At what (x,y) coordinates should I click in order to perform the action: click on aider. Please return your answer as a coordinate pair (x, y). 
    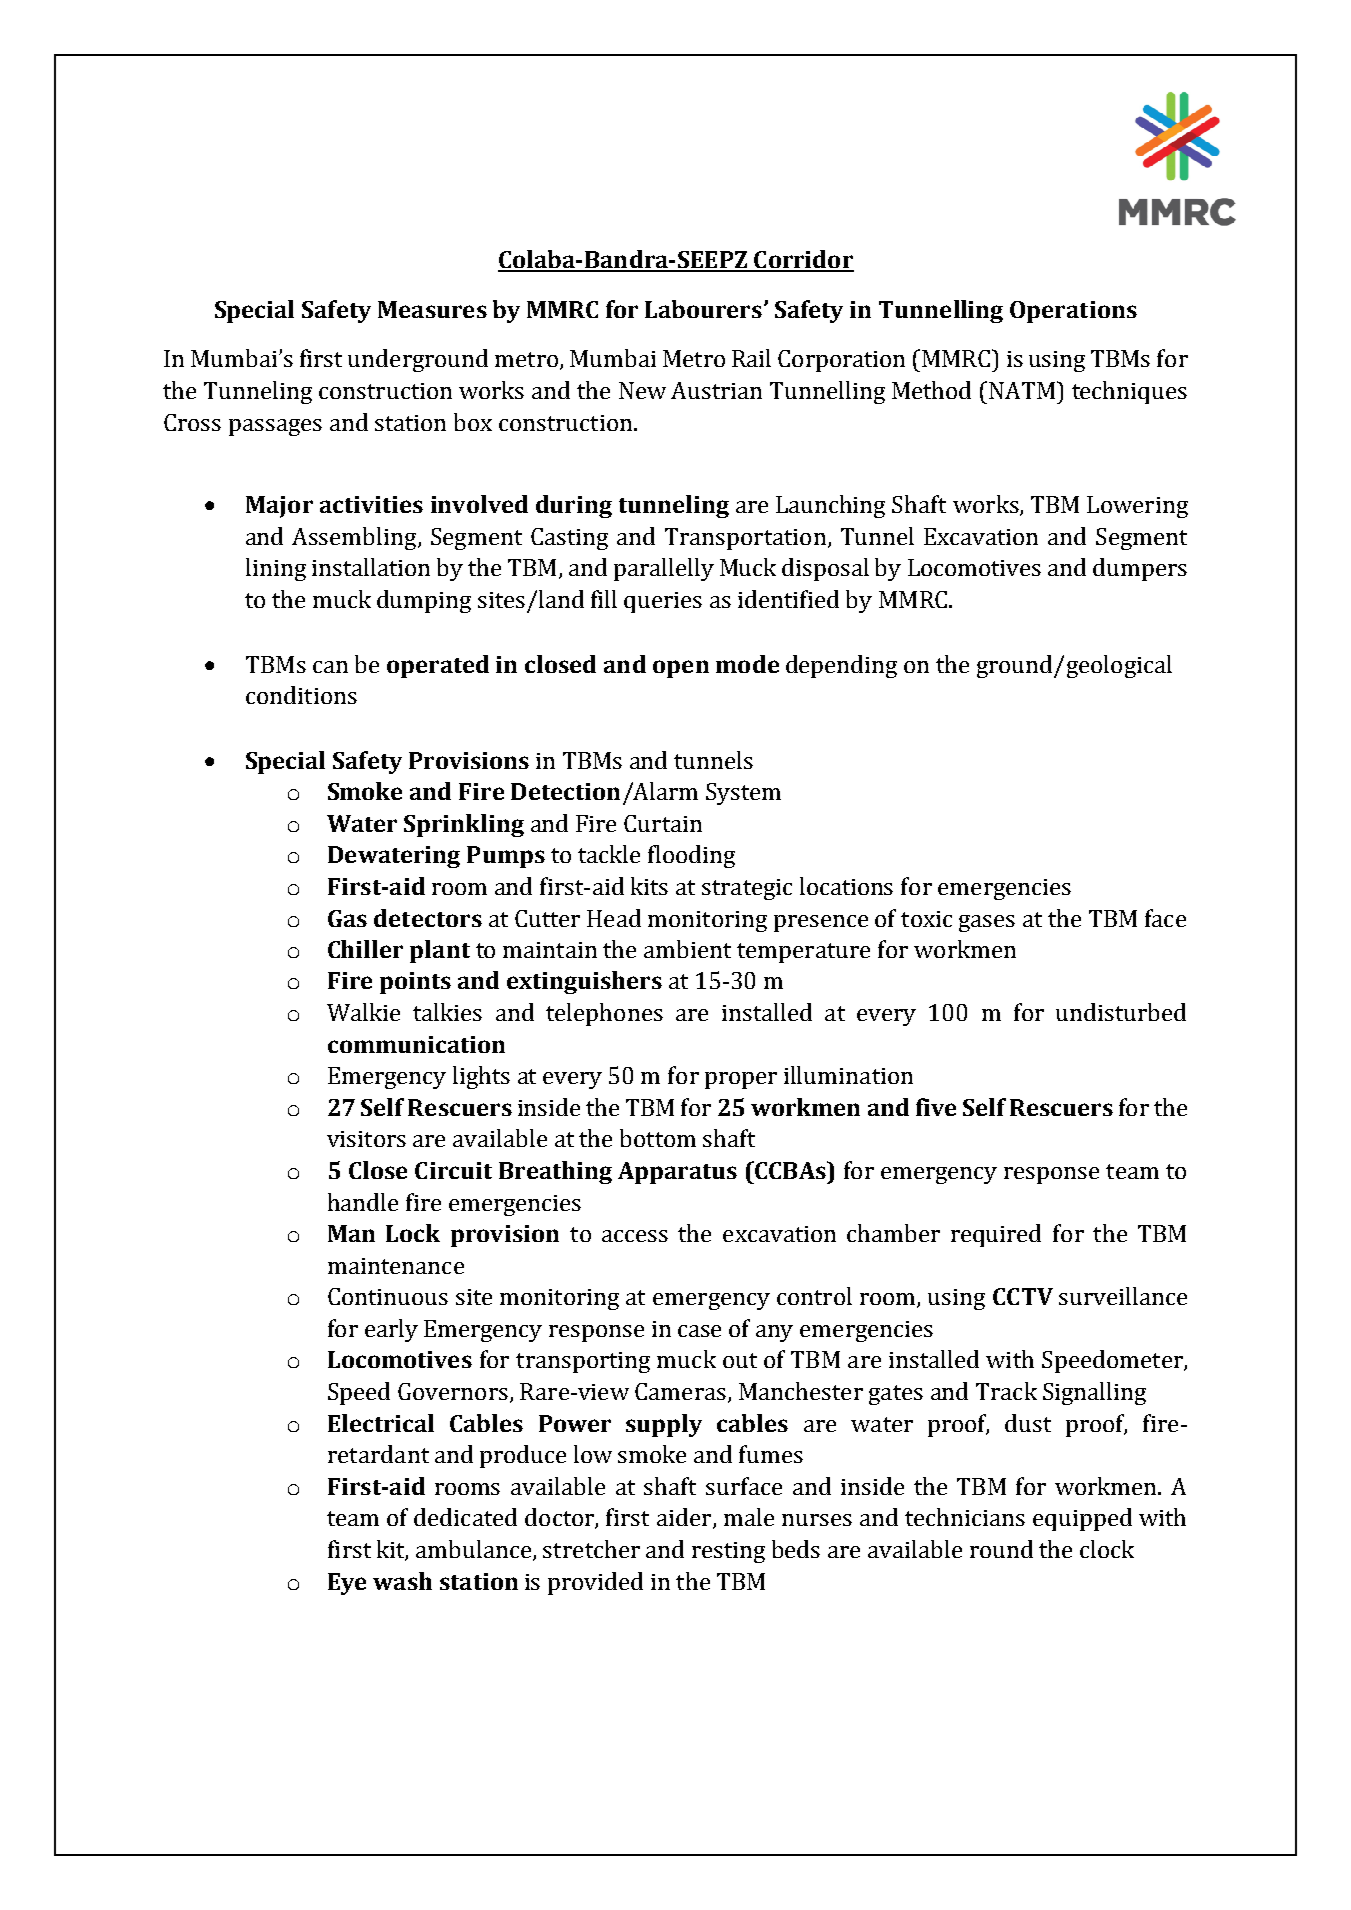
    Looking at the image, I should click on (685, 1518).
